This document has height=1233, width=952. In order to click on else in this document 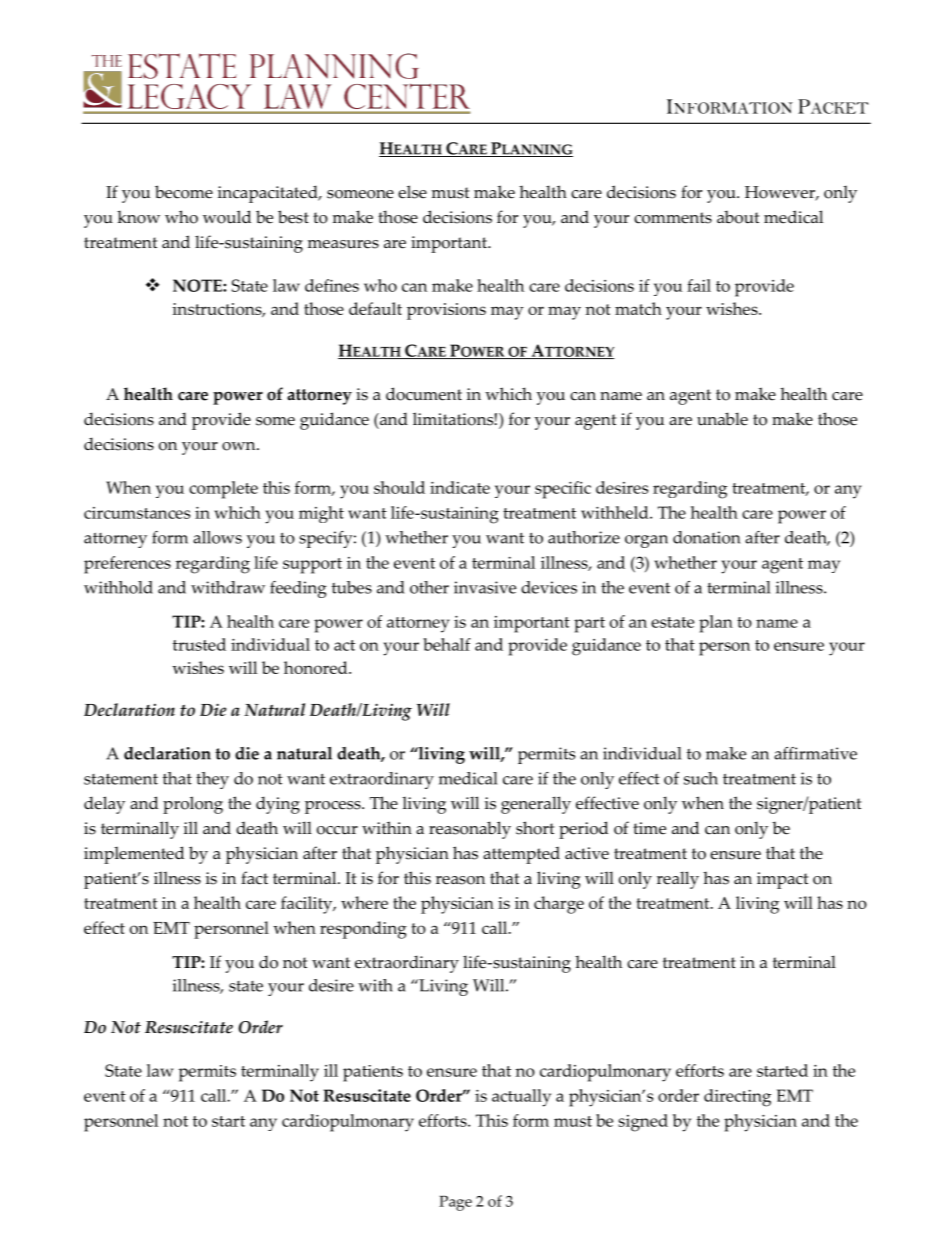, I will do `click(412, 192)`.
